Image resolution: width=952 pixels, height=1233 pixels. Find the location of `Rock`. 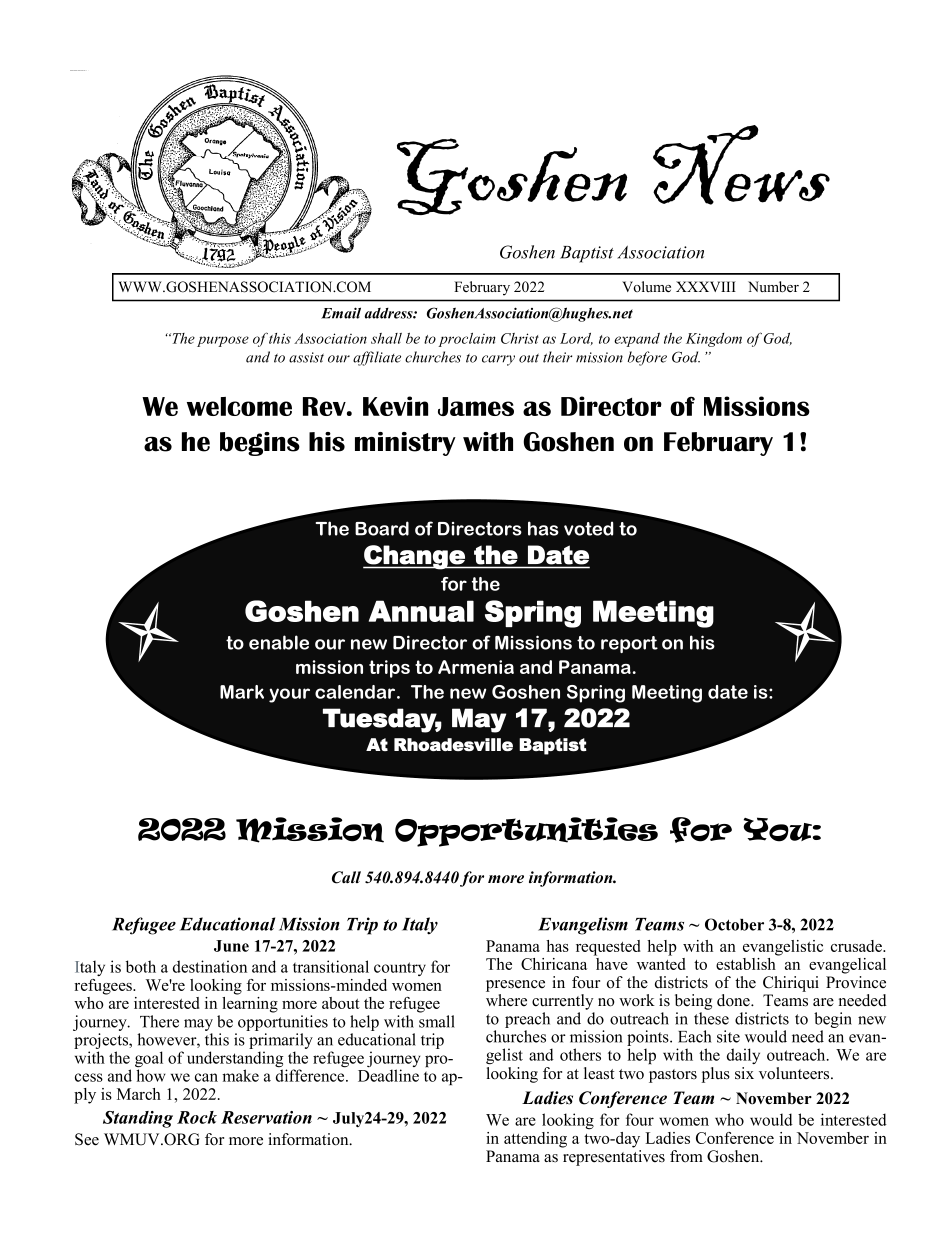

Rock is located at coordinates (197, 1117).
